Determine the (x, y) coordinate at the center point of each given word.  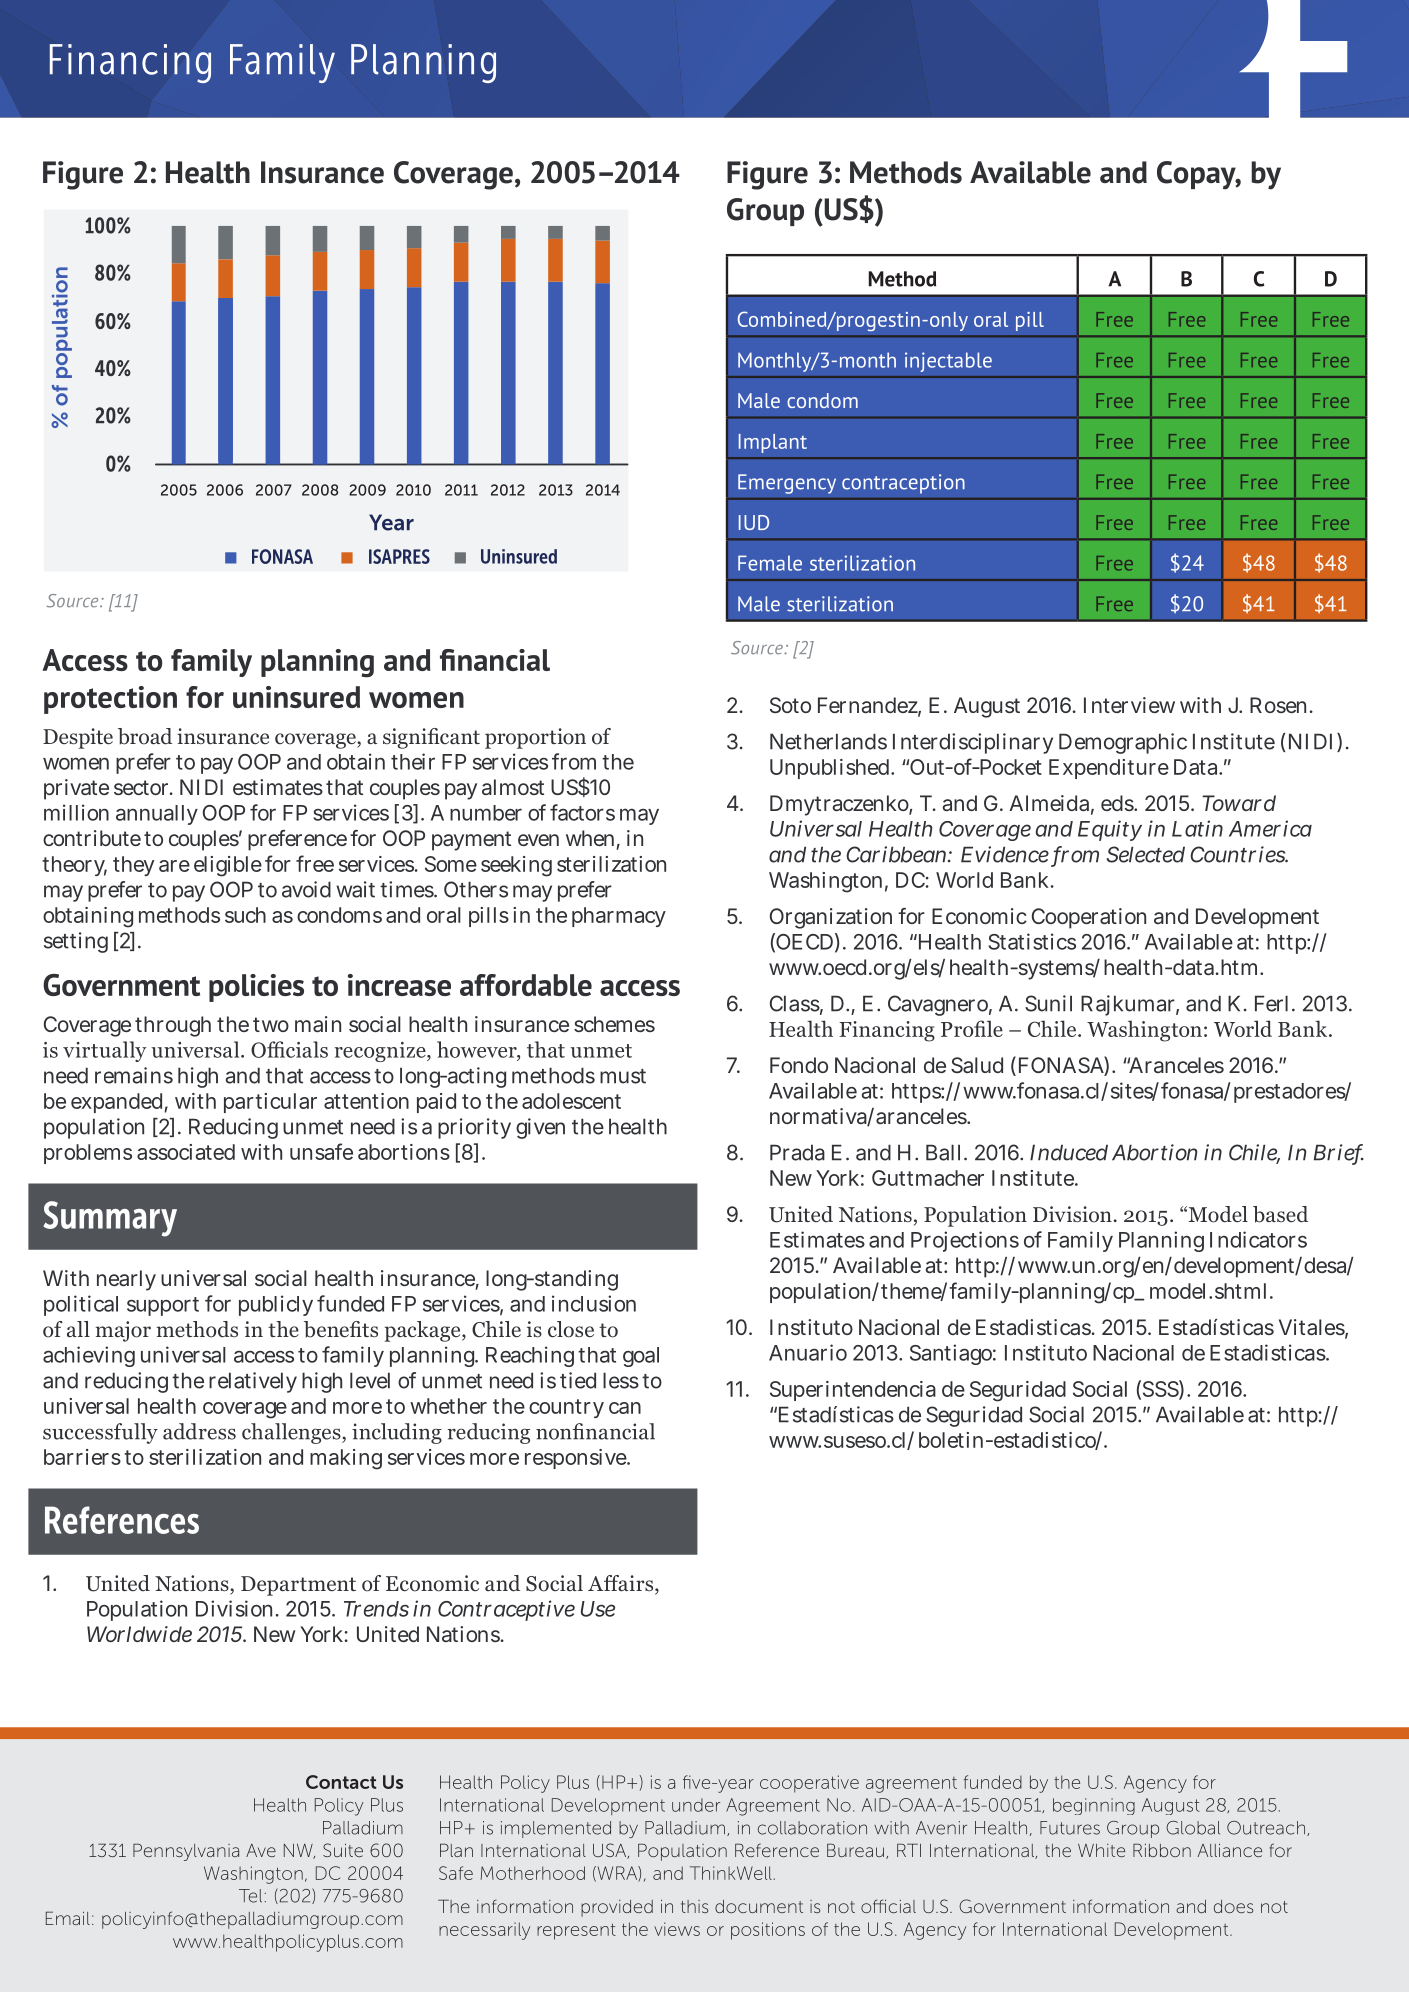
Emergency (787, 484)
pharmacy (619, 917)
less (621, 1380)
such (245, 915)
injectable (948, 362)
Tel (250, 1896)
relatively (253, 1382)
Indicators (1258, 1239)
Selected (1145, 854)
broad (145, 736)
